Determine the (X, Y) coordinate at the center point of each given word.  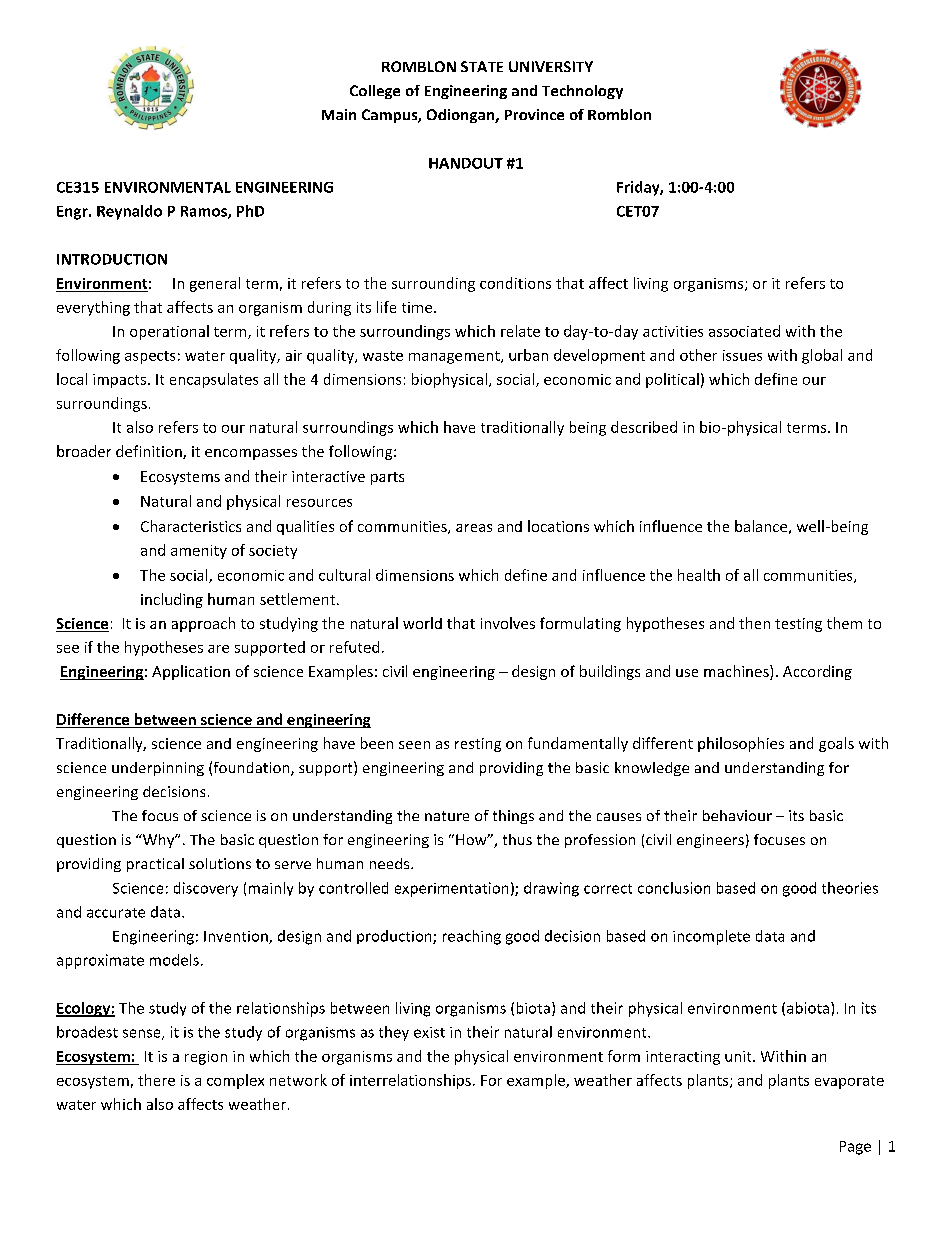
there (156, 1080)
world (422, 623)
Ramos (205, 212)
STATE (482, 66)
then (754, 623)
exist (429, 1032)
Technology (582, 92)
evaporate (849, 1082)
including (172, 600)
